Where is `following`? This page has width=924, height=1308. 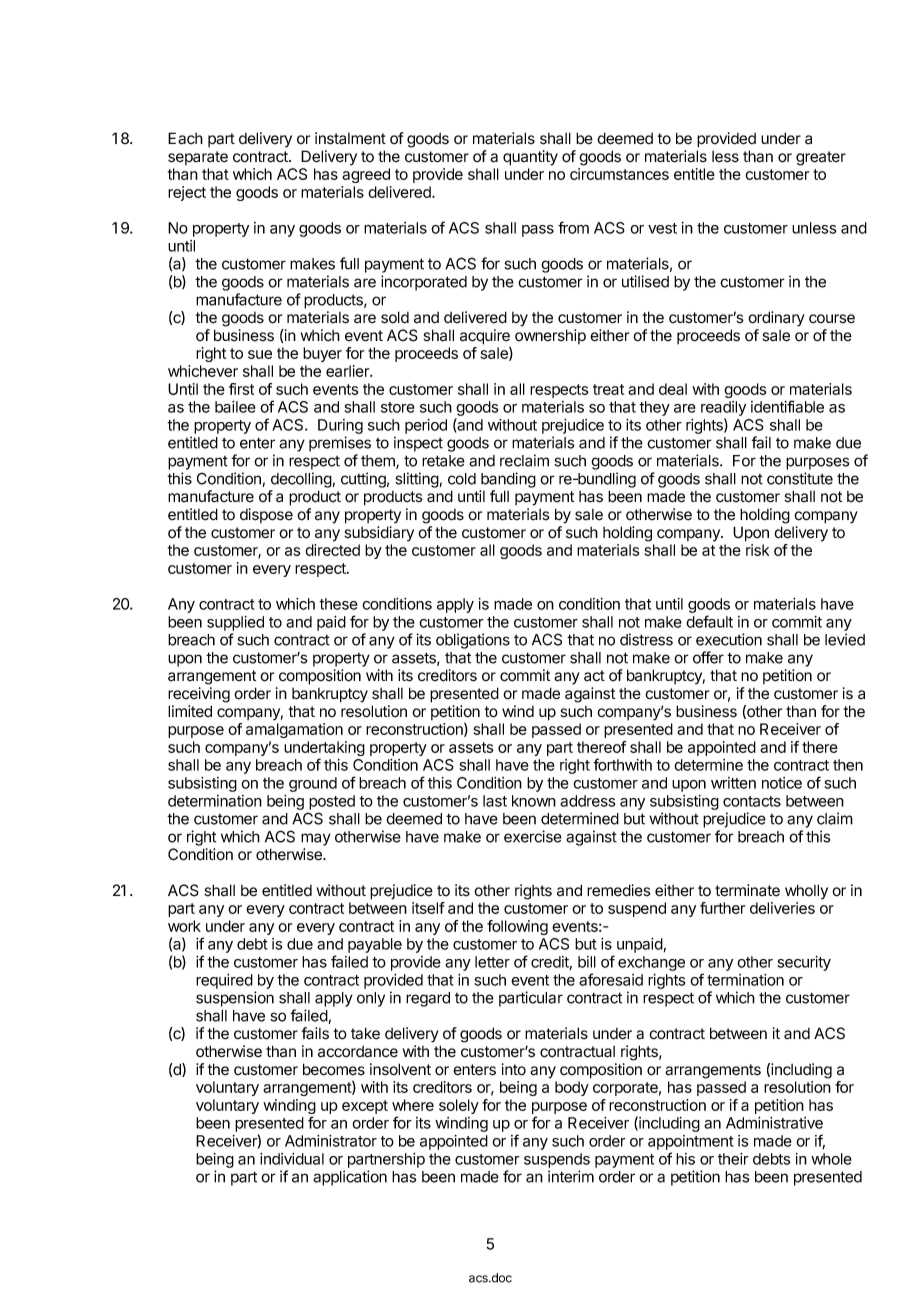
following is located at coordinates (517, 927).
